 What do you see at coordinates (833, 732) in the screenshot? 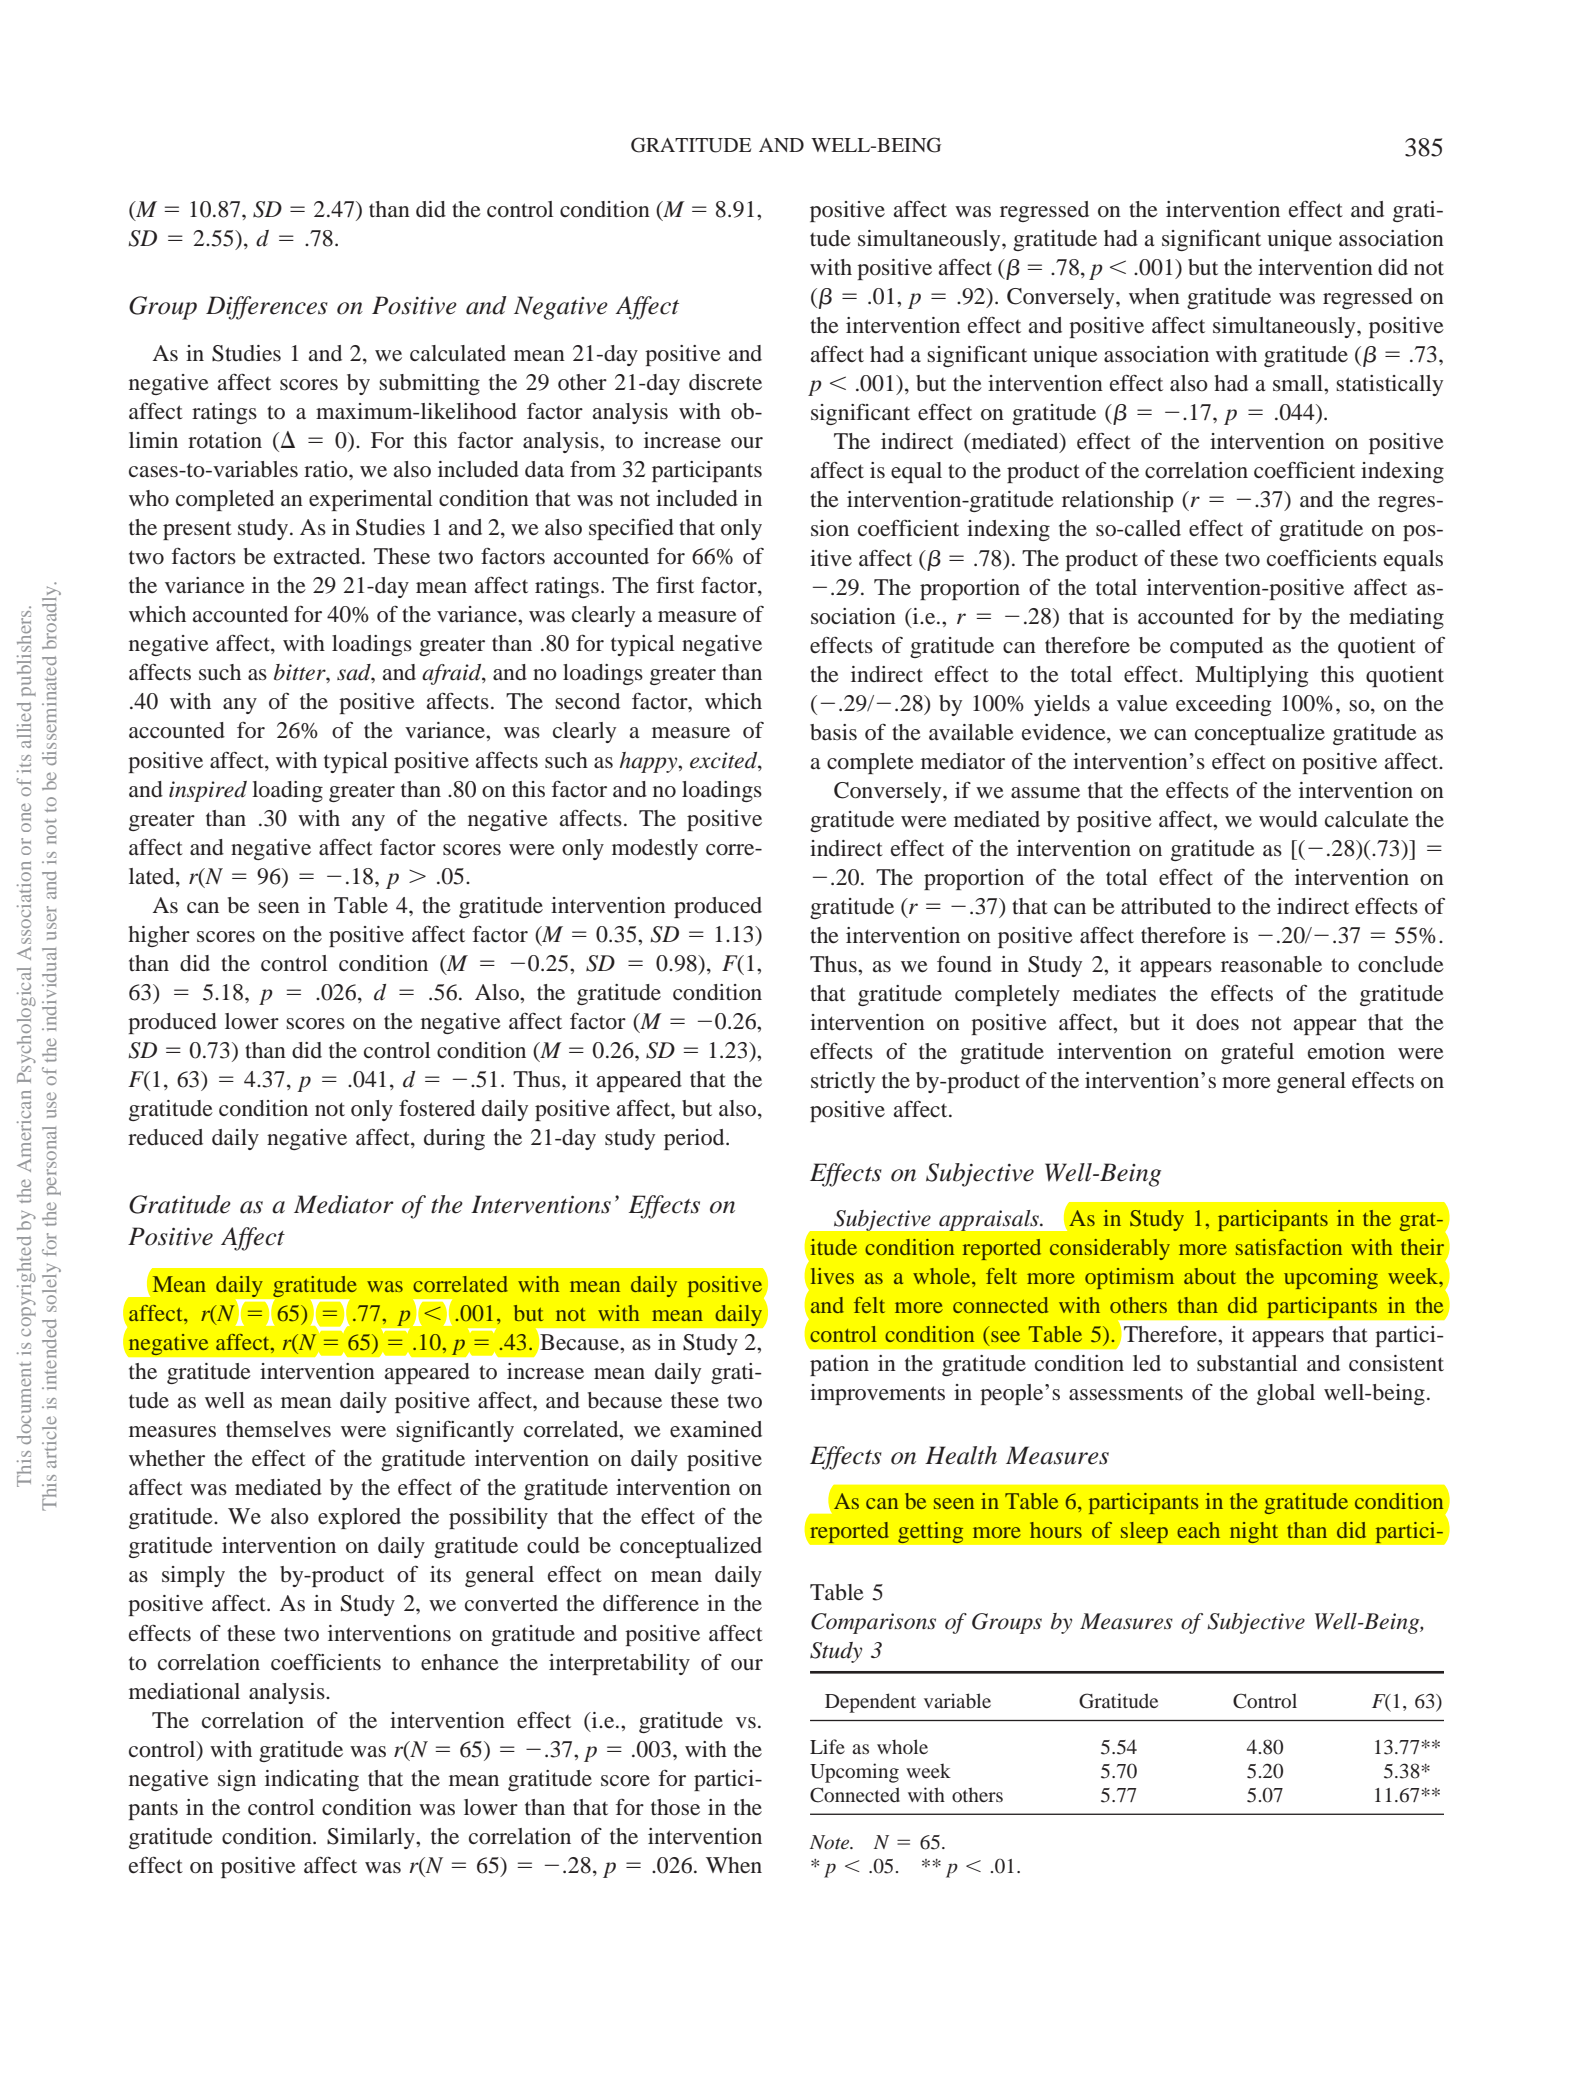
I see `basis` at bounding box center [833, 732].
